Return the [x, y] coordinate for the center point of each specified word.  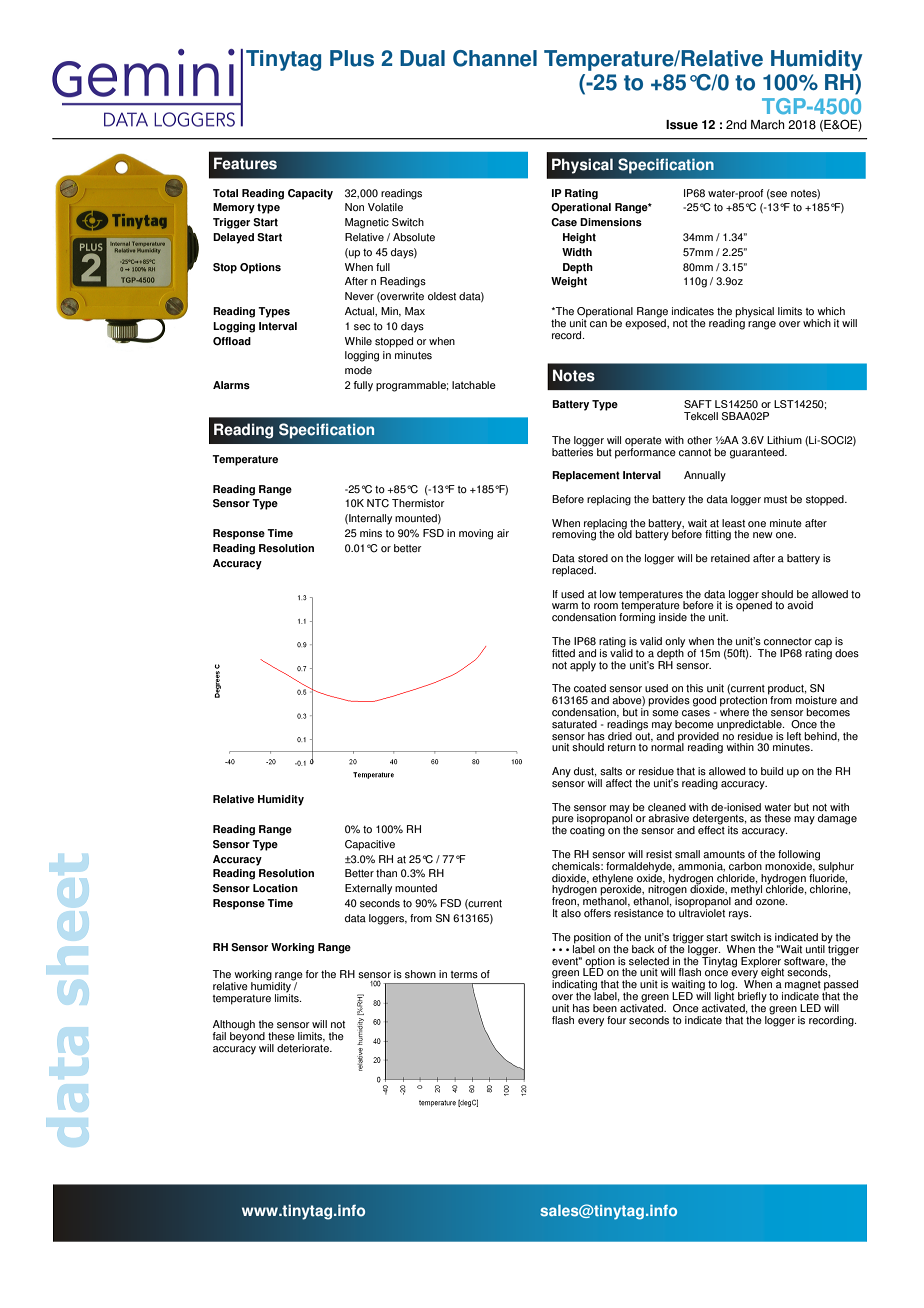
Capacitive [370, 845]
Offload [232, 341]
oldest [442, 296]
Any [561, 772]
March [767, 125]
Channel [495, 58]
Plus [352, 58]
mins [371, 533]
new [763, 535]
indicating [574, 985]
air [503, 533]
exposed [646, 323]
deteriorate [304, 1048]
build [772, 771]
